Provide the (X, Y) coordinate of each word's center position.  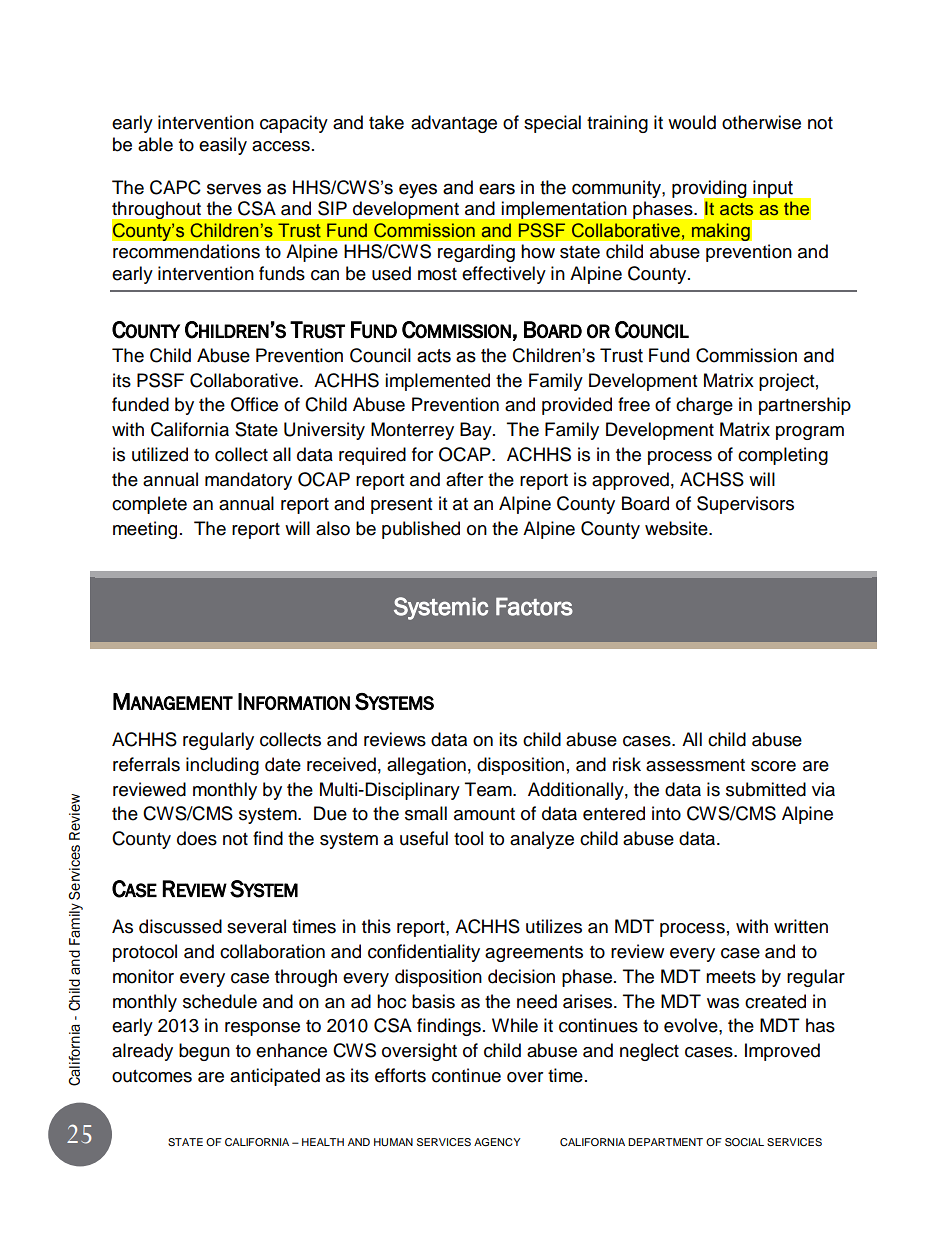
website (677, 528)
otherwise (761, 122)
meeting (145, 530)
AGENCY (497, 1142)
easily (223, 146)
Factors (534, 606)
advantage (454, 124)
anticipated (275, 1077)
